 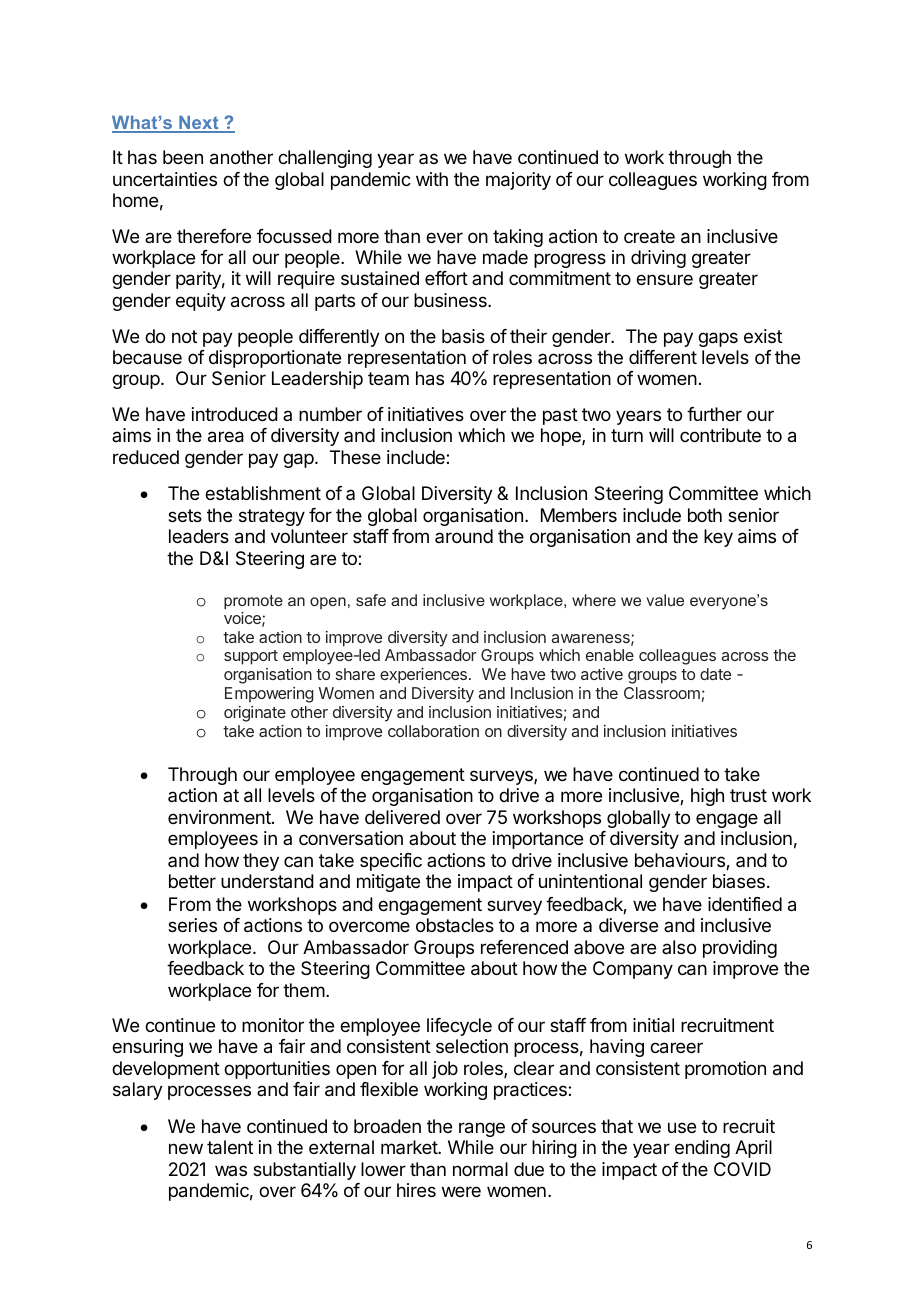 I want to click on with, so click(x=432, y=179).
